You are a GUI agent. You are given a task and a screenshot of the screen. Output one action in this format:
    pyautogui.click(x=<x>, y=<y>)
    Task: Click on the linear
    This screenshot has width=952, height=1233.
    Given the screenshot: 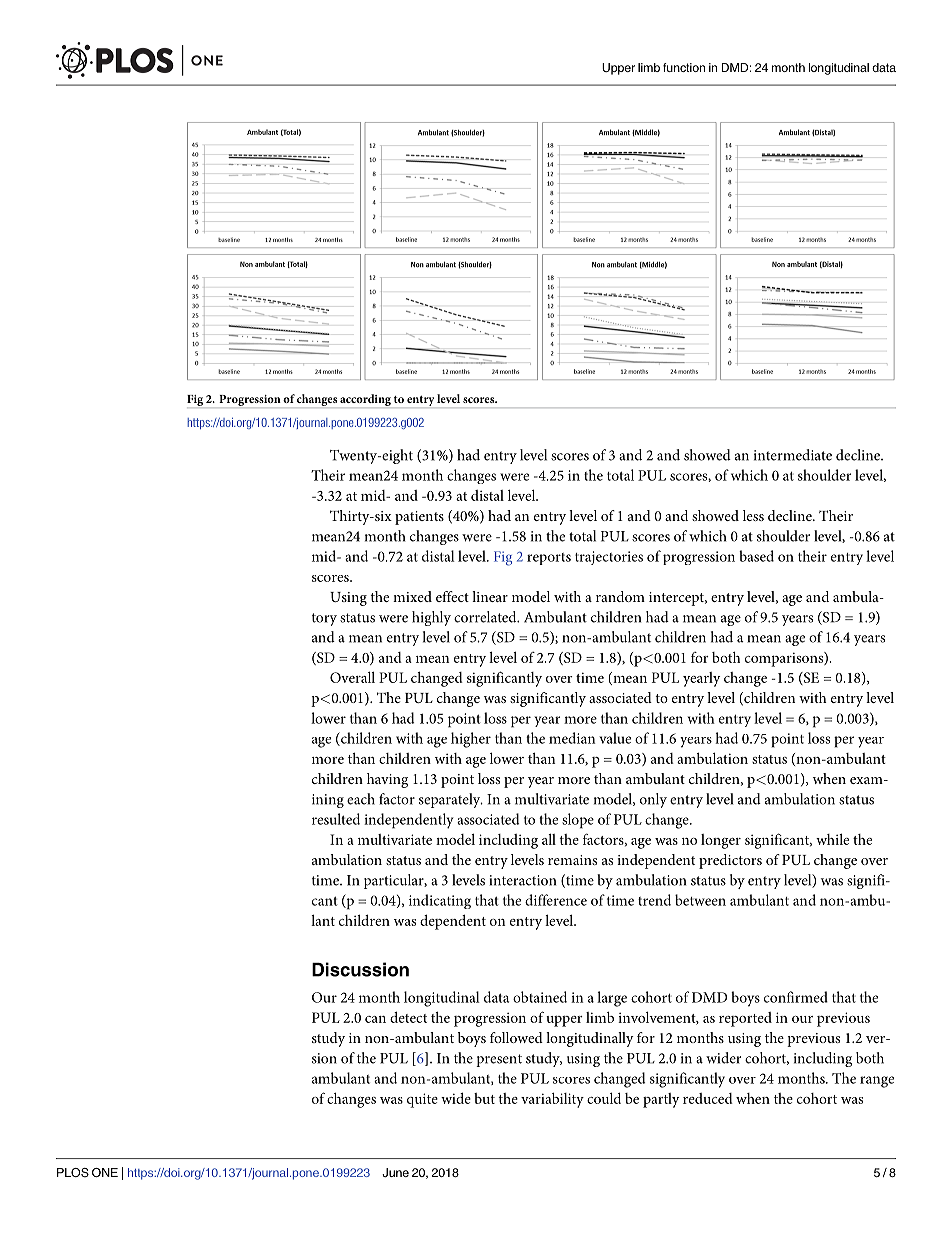 What is the action you would take?
    pyautogui.click(x=490, y=596)
